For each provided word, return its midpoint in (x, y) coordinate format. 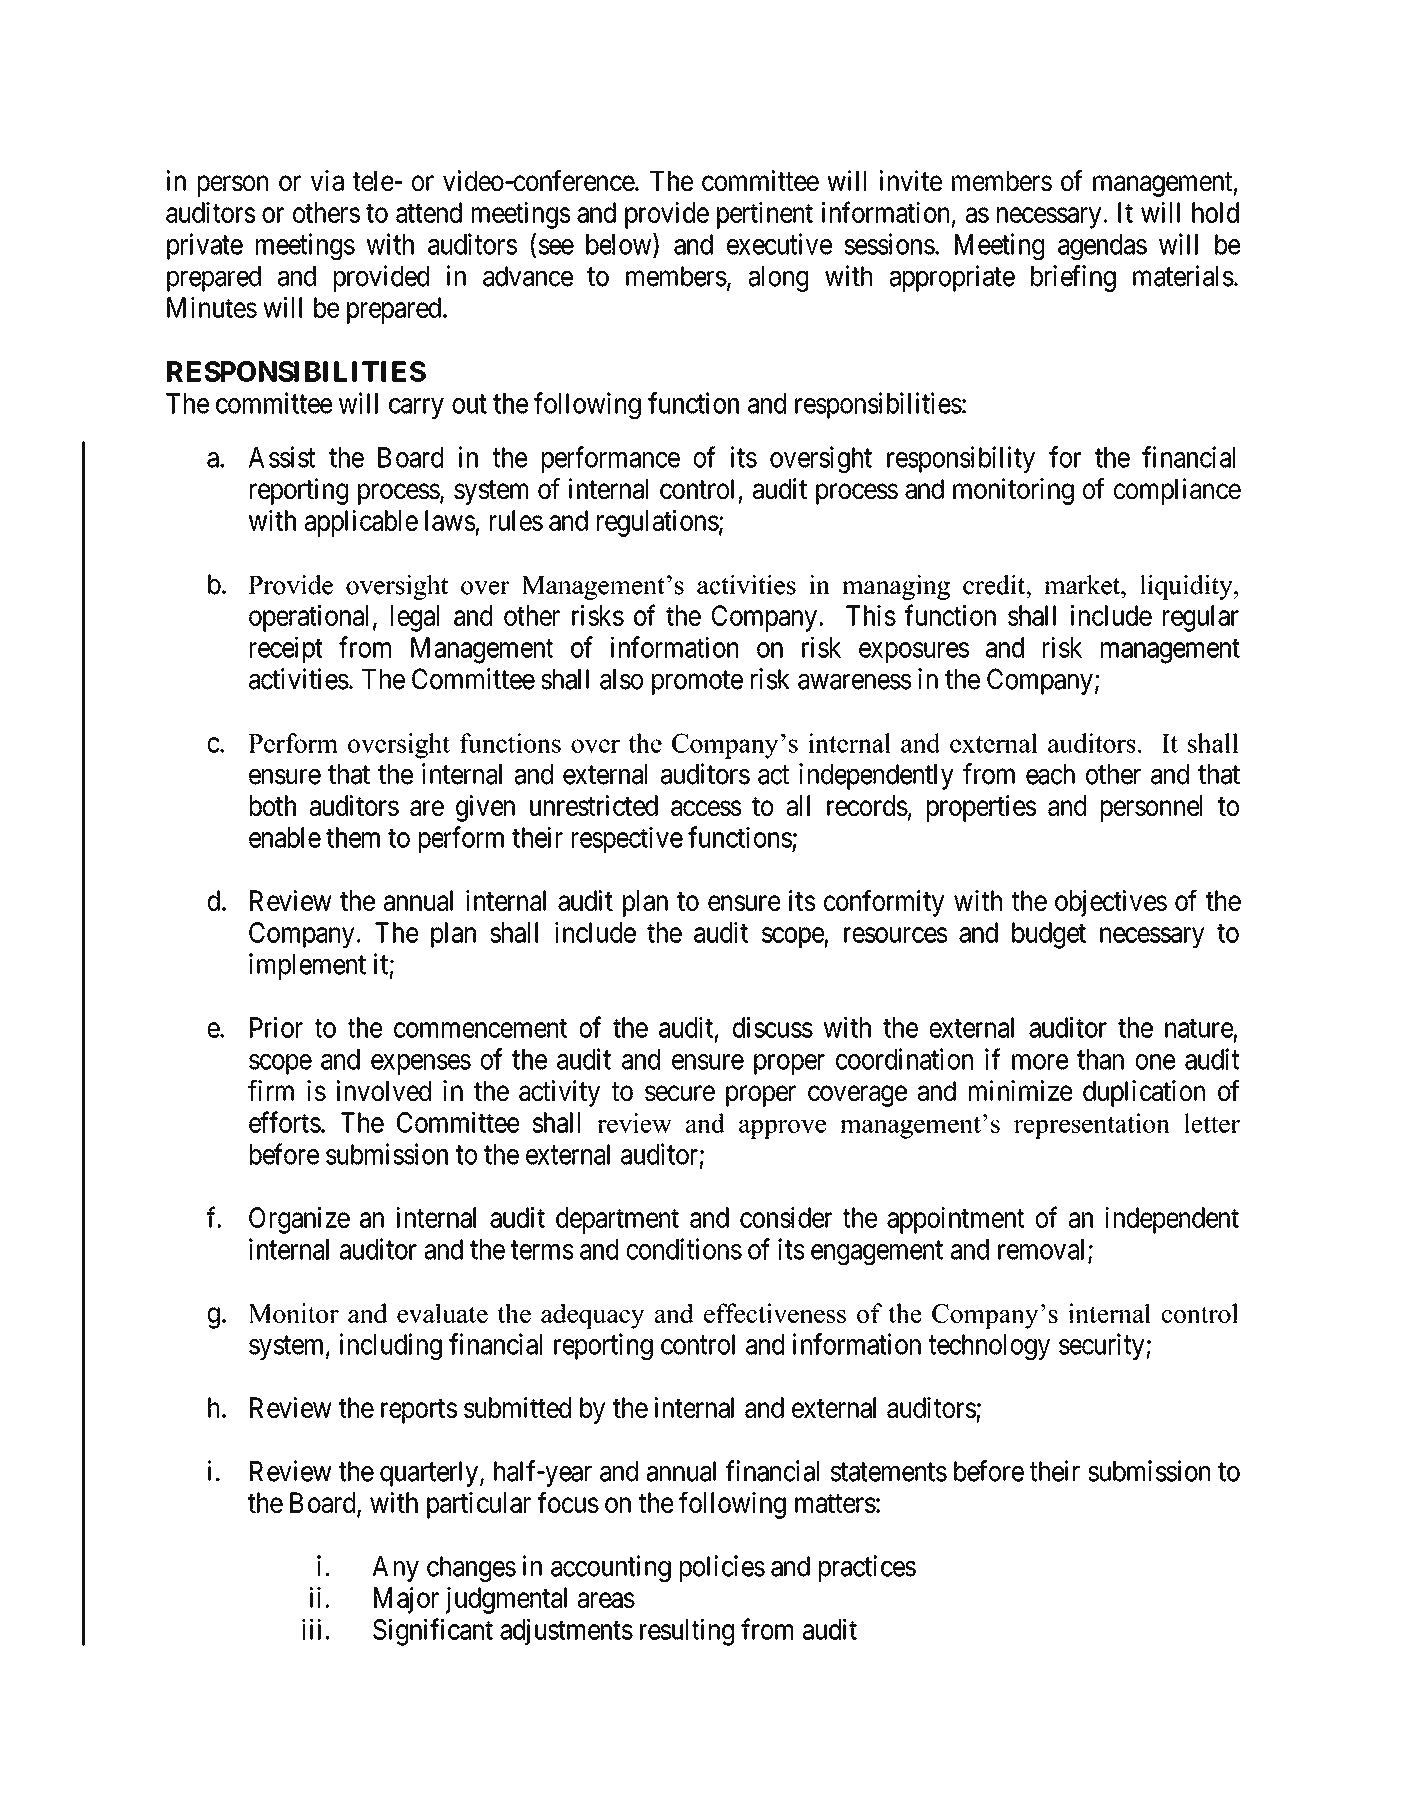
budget (1049, 935)
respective (627, 839)
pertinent (765, 215)
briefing (1073, 278)
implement (307, 966)
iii (311, 1629)
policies (722, 1568)
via (327, 180)
